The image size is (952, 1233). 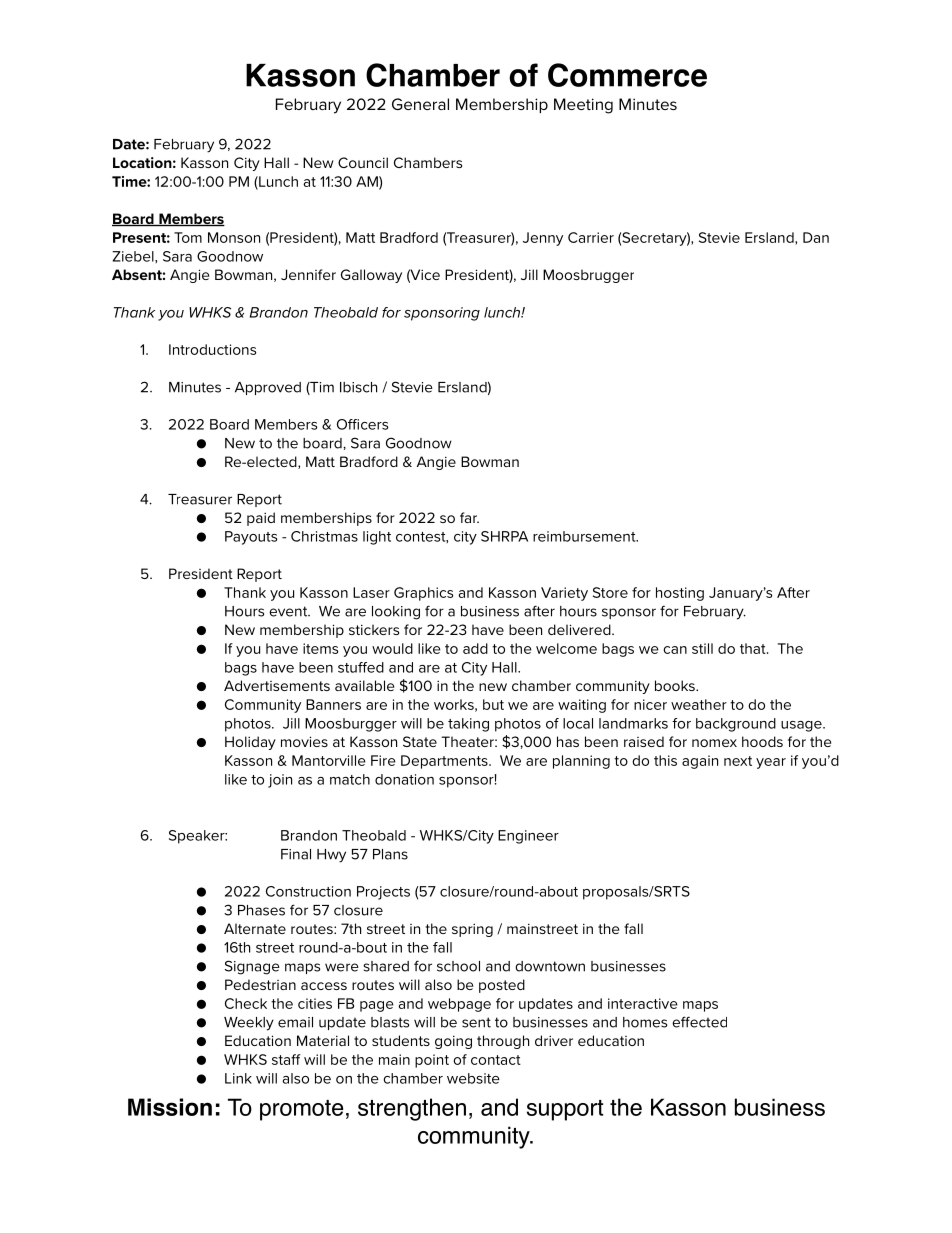 I want to click on General, so click(x=420, y=104).
